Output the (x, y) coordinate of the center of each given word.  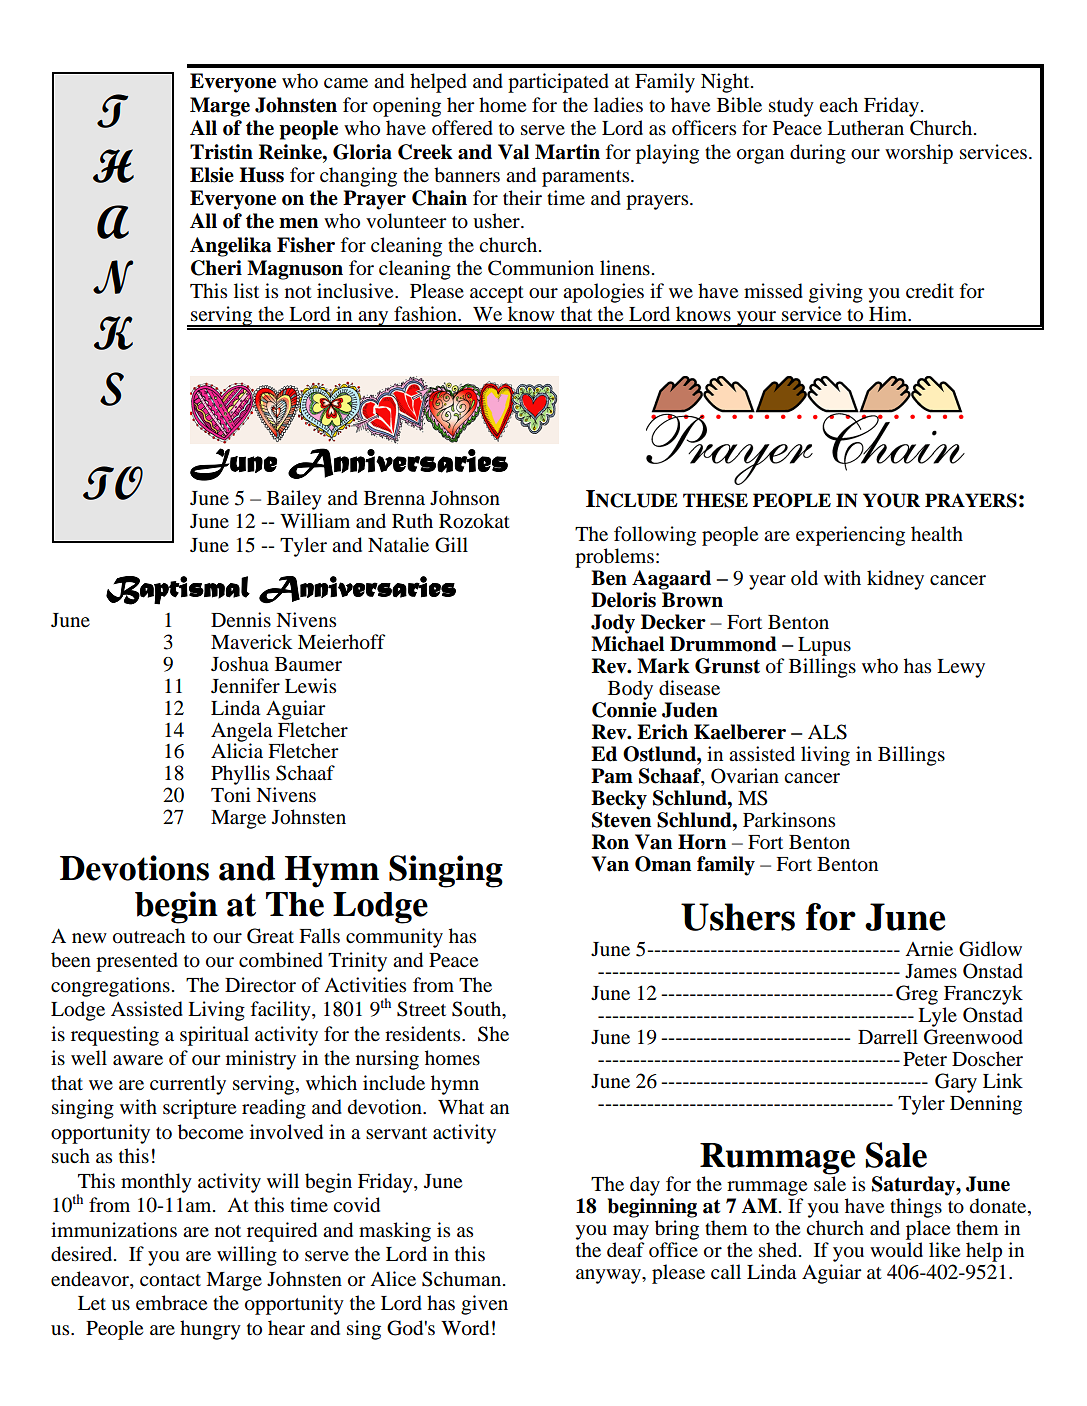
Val (513, 152)
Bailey (294, 500)
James (931, 971)
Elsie (212, 175)
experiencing (850, 536)
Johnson (465, 498)
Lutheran (865, 128)
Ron (610, 842)
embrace (171, 1303)
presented (137, 962)
